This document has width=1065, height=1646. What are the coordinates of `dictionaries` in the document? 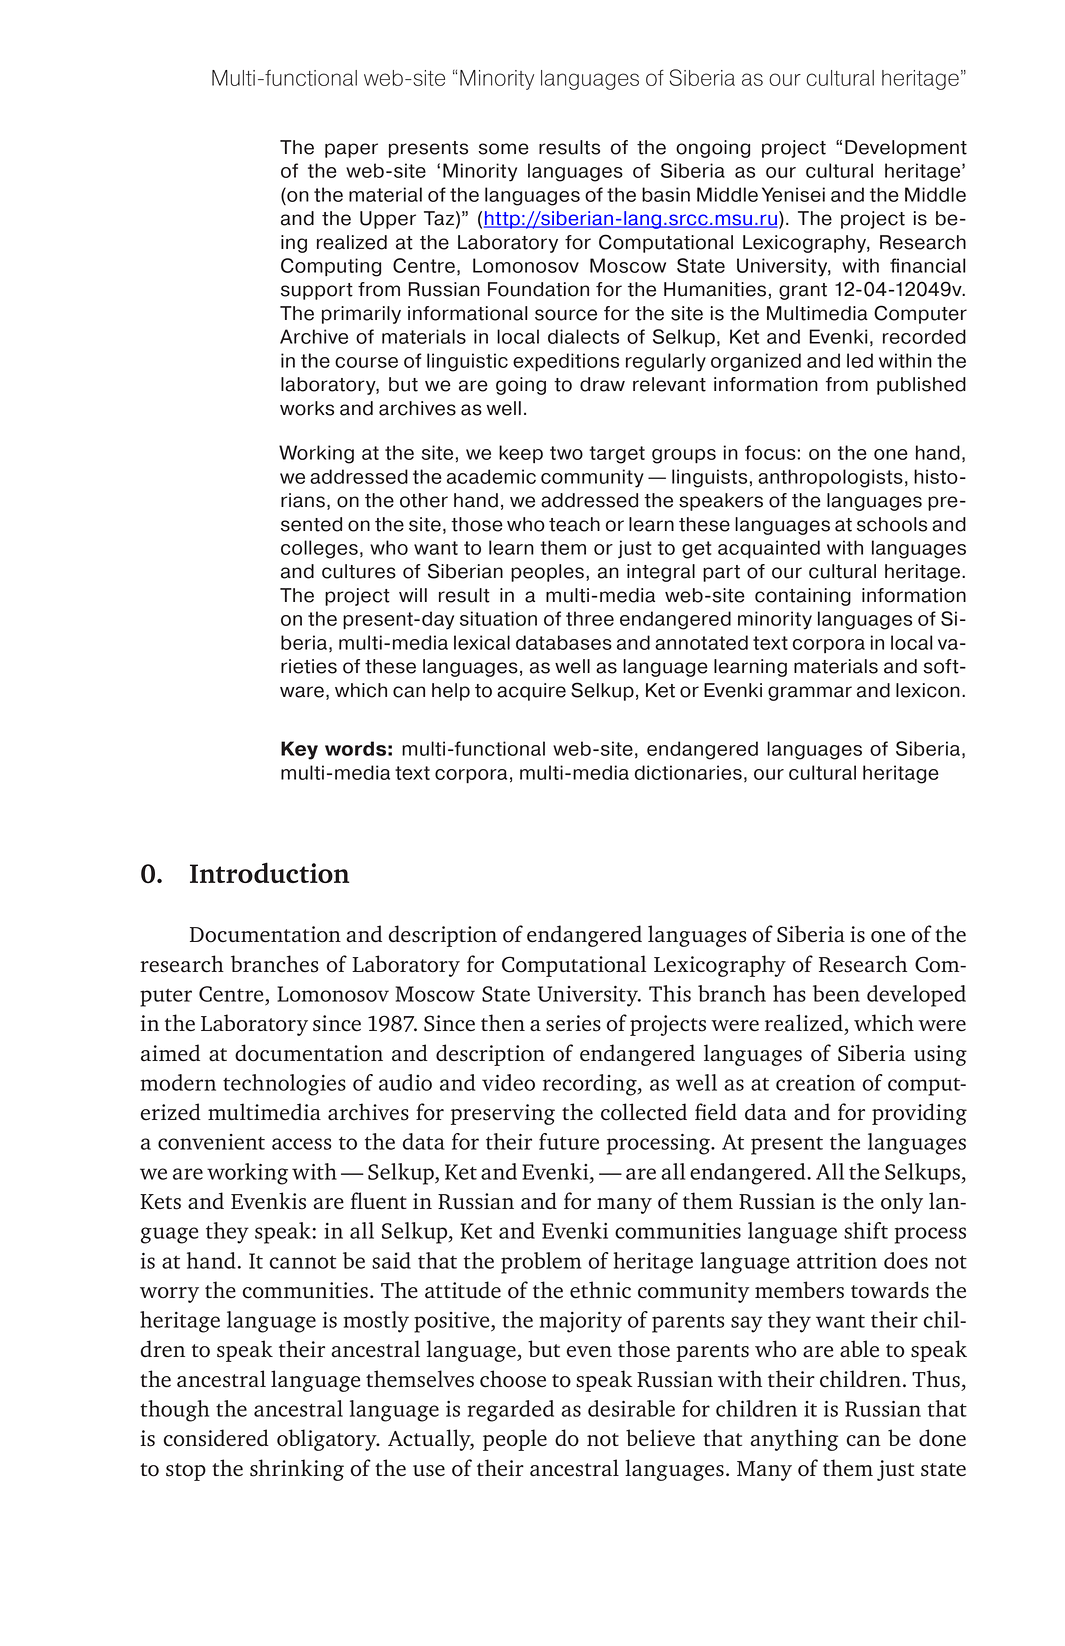 It's located at (688, 772).
